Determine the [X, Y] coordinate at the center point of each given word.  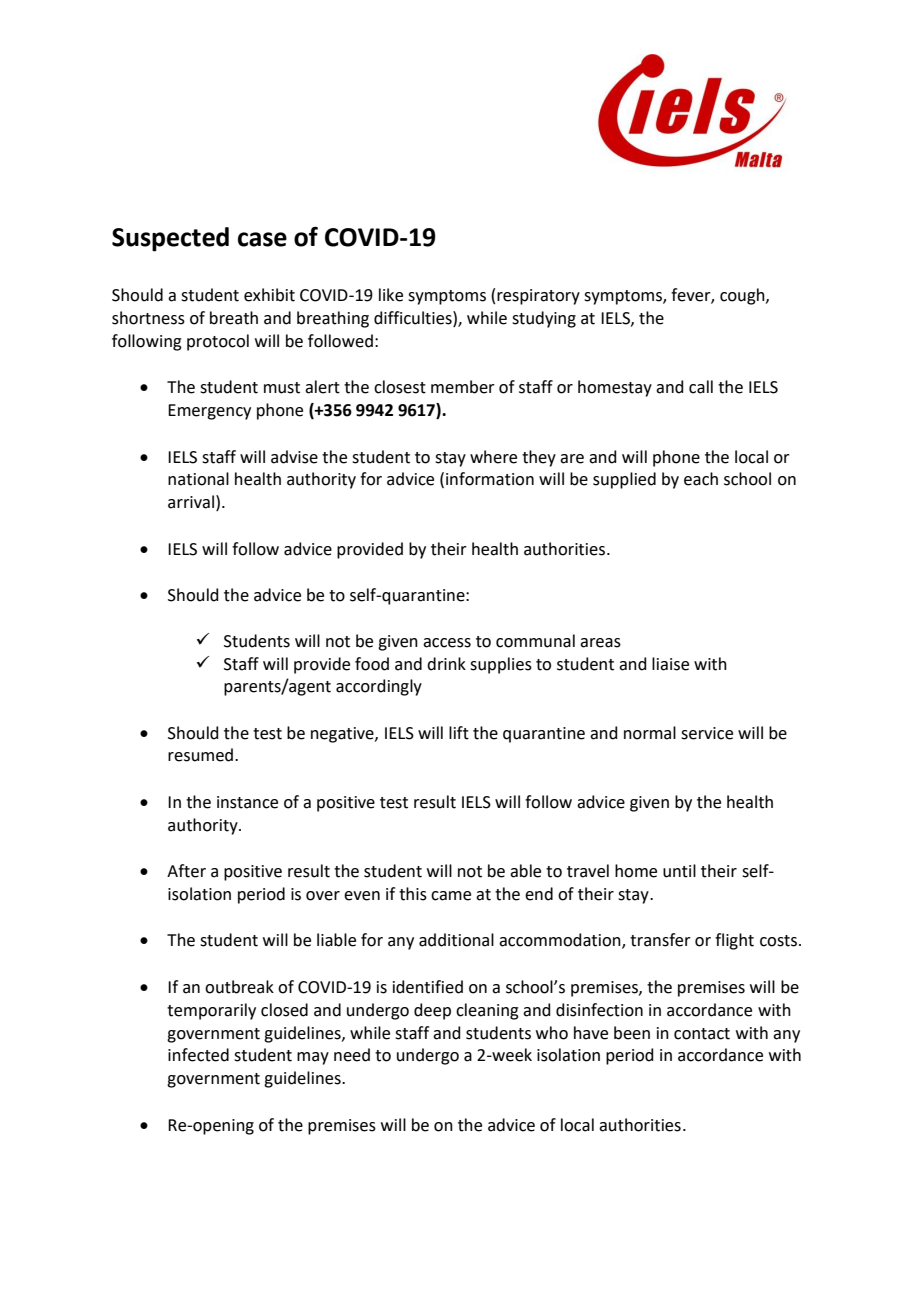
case [262, 239]
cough [743, 296]
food [372, 664]
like [391, 295]
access [447, 643]
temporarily [211, 1011]
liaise [670, 664]
